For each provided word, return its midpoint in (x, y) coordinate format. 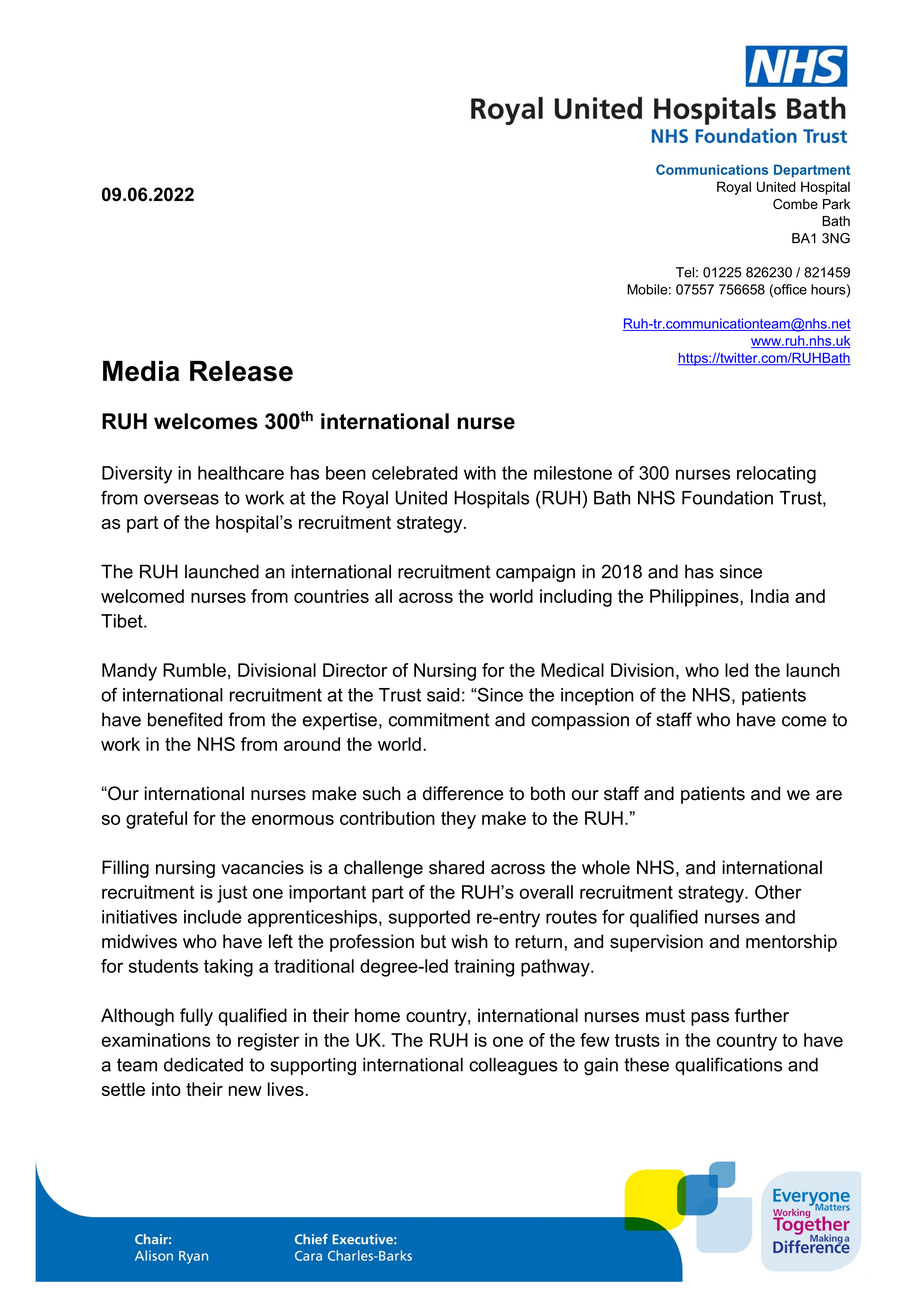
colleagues (513, 1066)
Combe (795, 204)
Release (241, 371)
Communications (712, 169)
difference (463, 793)
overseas (181, 499)
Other (778, 892)
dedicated (203, 1065)
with (480, 473)
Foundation (727, 498)
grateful (156, 820)
